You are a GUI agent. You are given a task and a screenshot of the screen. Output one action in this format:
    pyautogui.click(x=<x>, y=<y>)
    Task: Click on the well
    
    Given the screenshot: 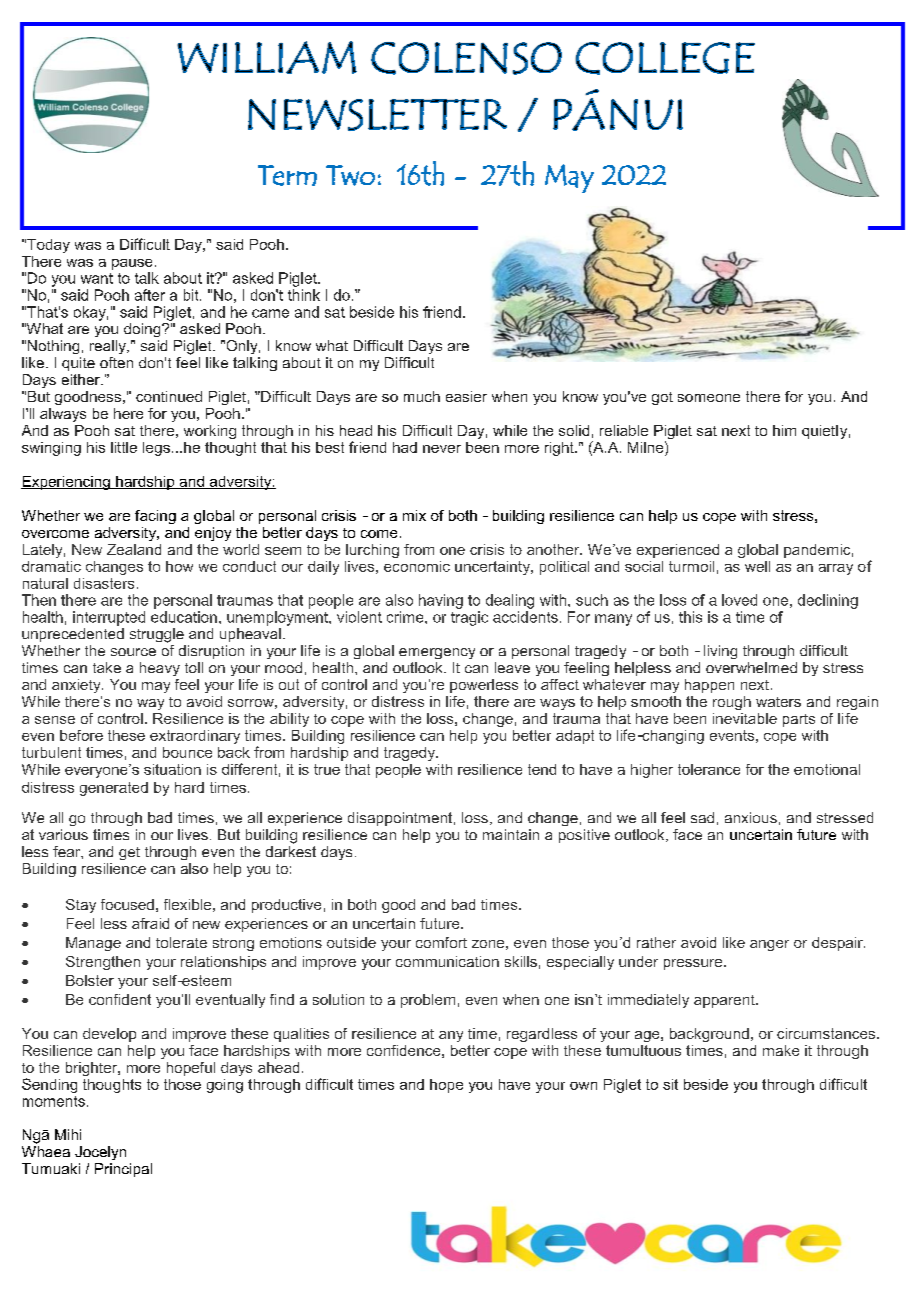 What is the action you would take?
    pyautogui.click(x=757, y=566)
